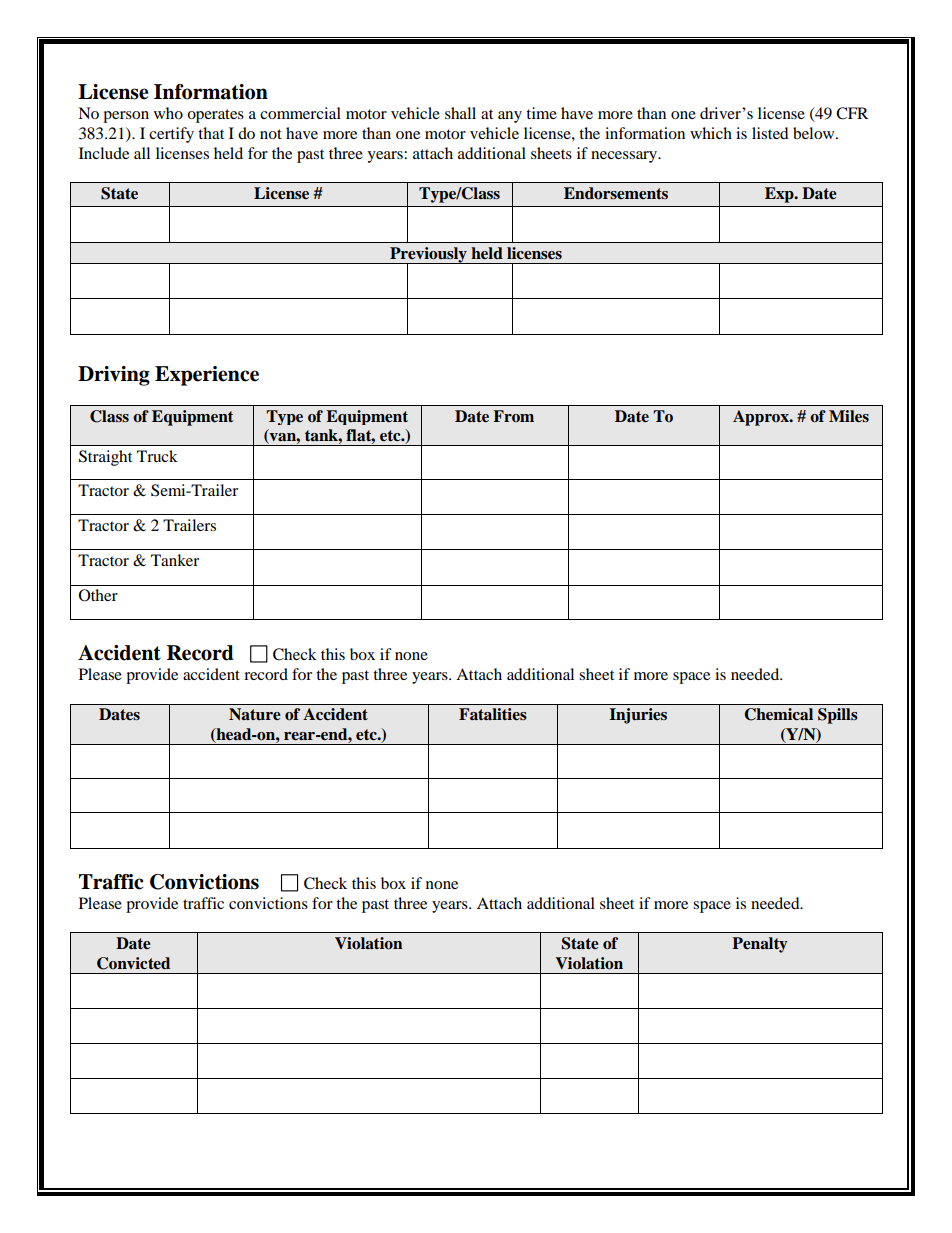  What do you see at coordinates (778, 714) in the screenshot?
I see `Chemical` at bounding box center [778, 714].
